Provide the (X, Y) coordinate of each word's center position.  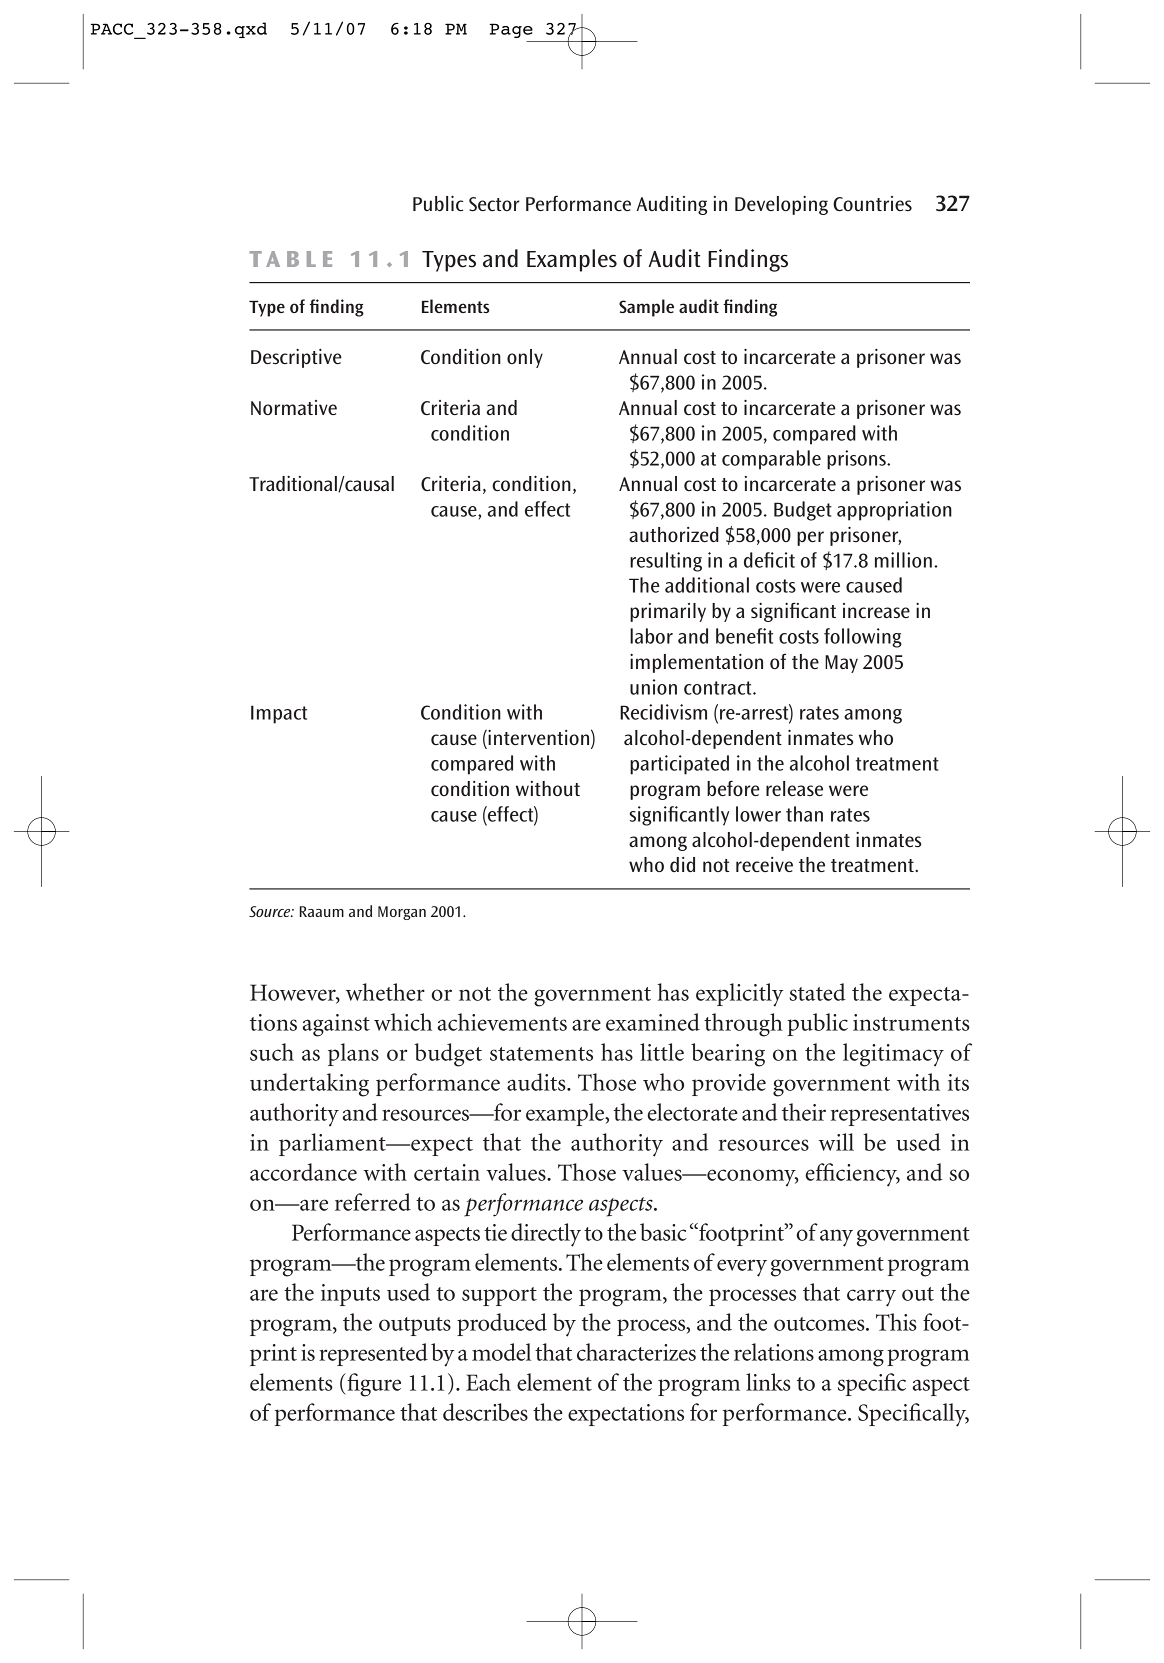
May (841, 664)
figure (373, 1385)
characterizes (636, 1352)
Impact (279, 714)
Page (511, 30)
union (653, 687)
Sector (494, 204)
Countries (872, 203)
